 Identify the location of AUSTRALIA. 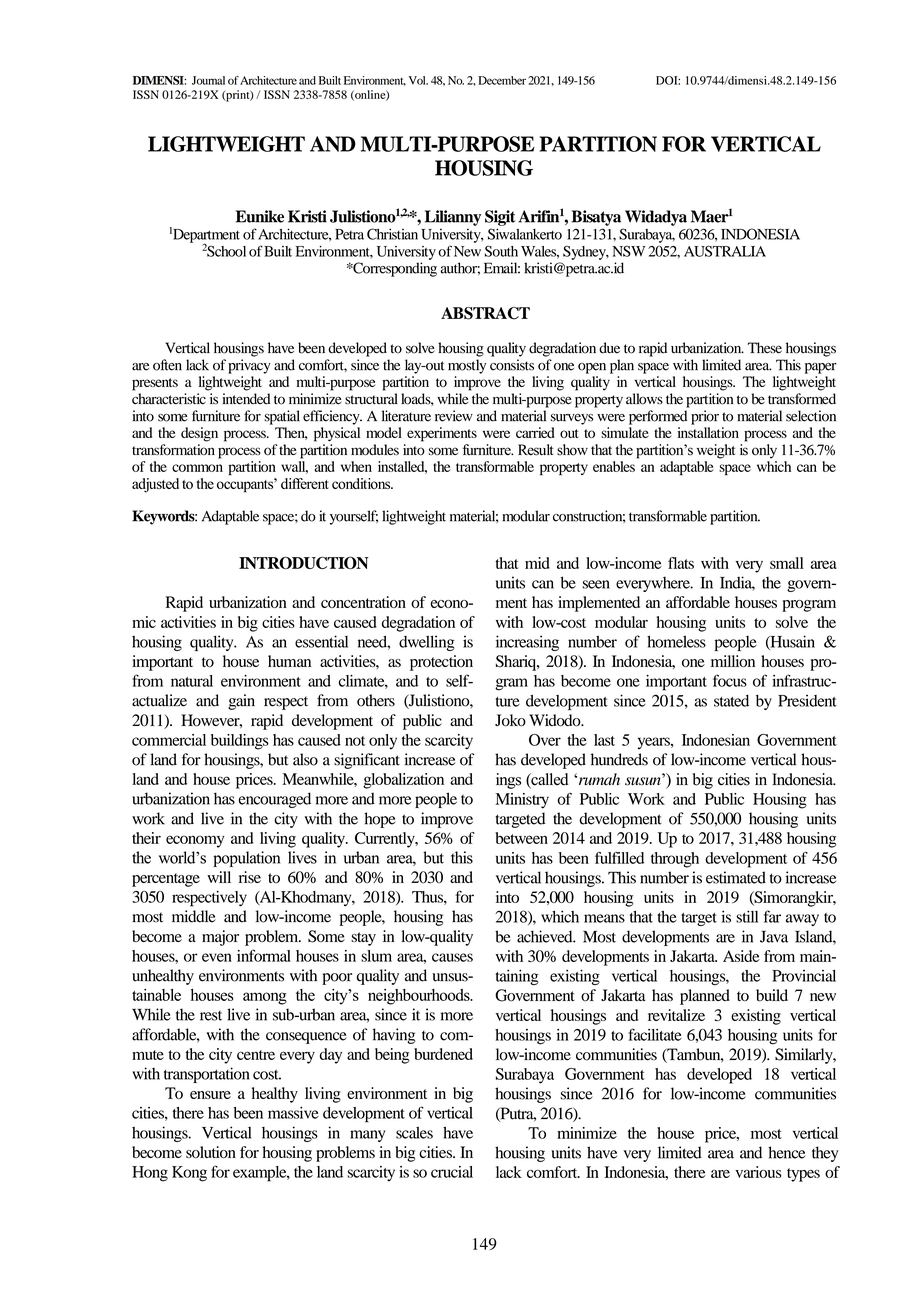
(725, 251).
